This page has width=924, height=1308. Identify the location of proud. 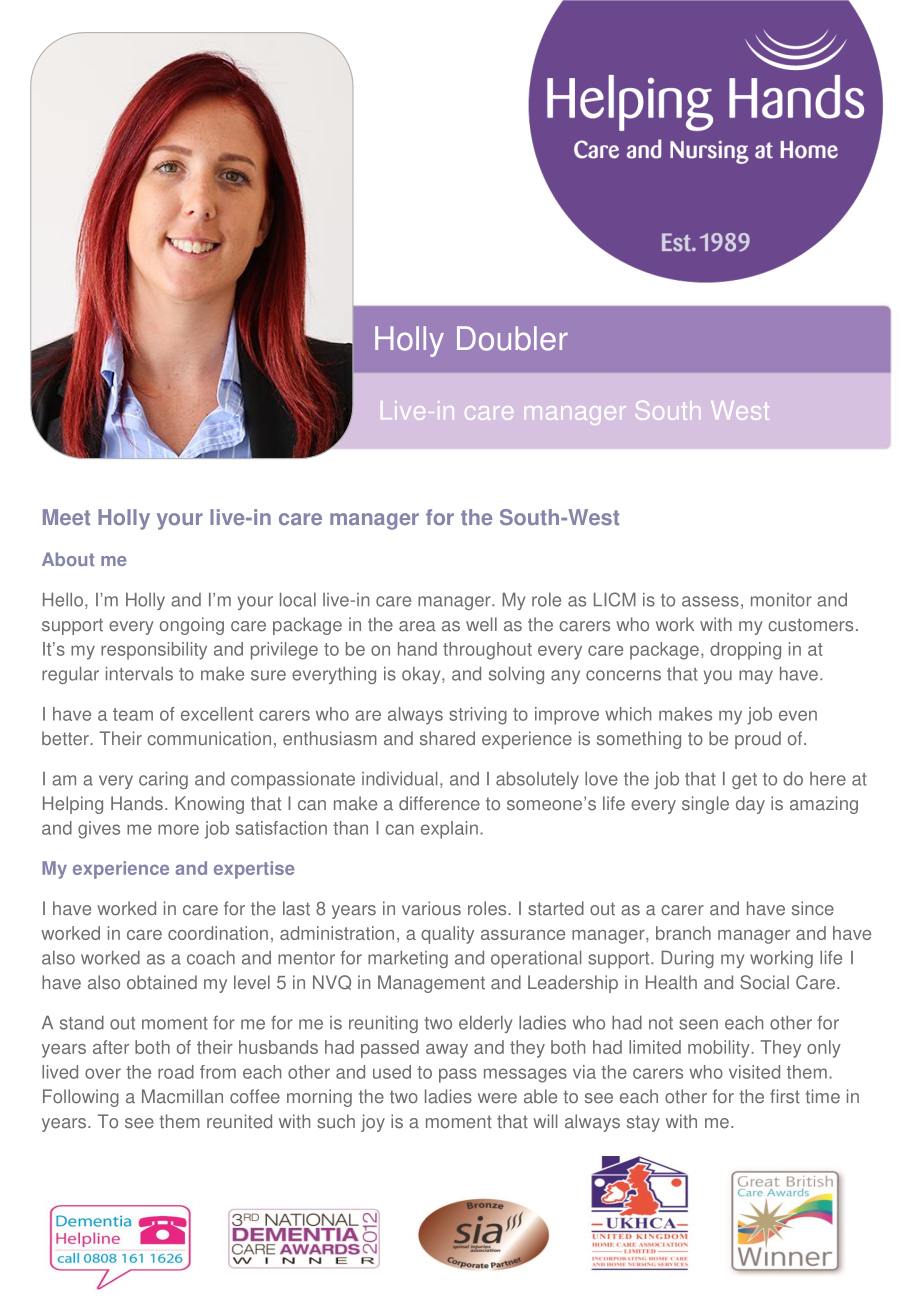
(758, 740).
